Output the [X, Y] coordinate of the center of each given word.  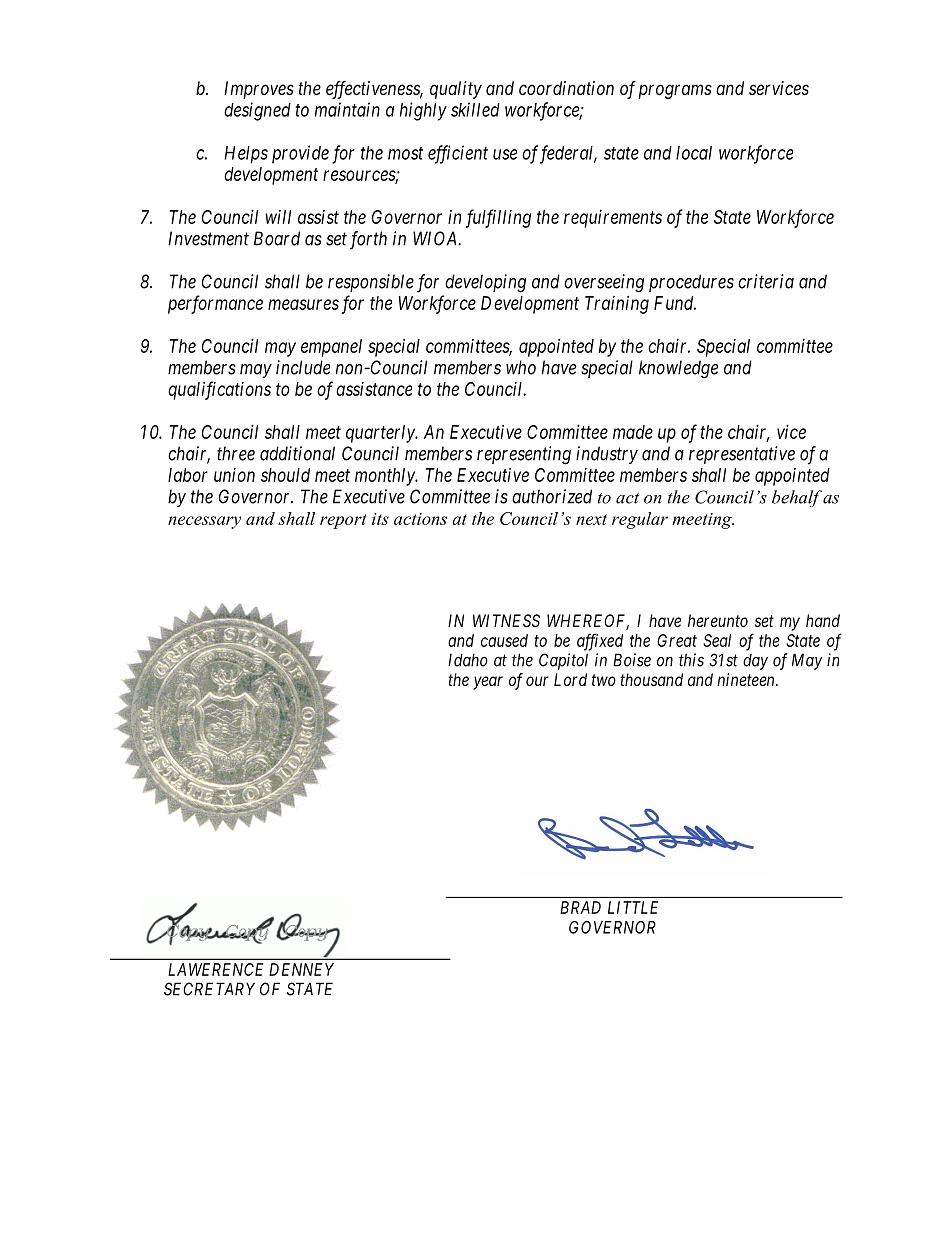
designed [257, 111]
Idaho [468, 660]
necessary [204, 522]
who [521, 367]
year [488, 683]
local [694, 153]
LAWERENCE [216, 969]
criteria [766, 281]
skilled [475, 109]
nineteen [747, 679]
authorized [552, 496]
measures [303, 304]
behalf [797, 498]
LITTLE [633, 907]
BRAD [580, 907]
